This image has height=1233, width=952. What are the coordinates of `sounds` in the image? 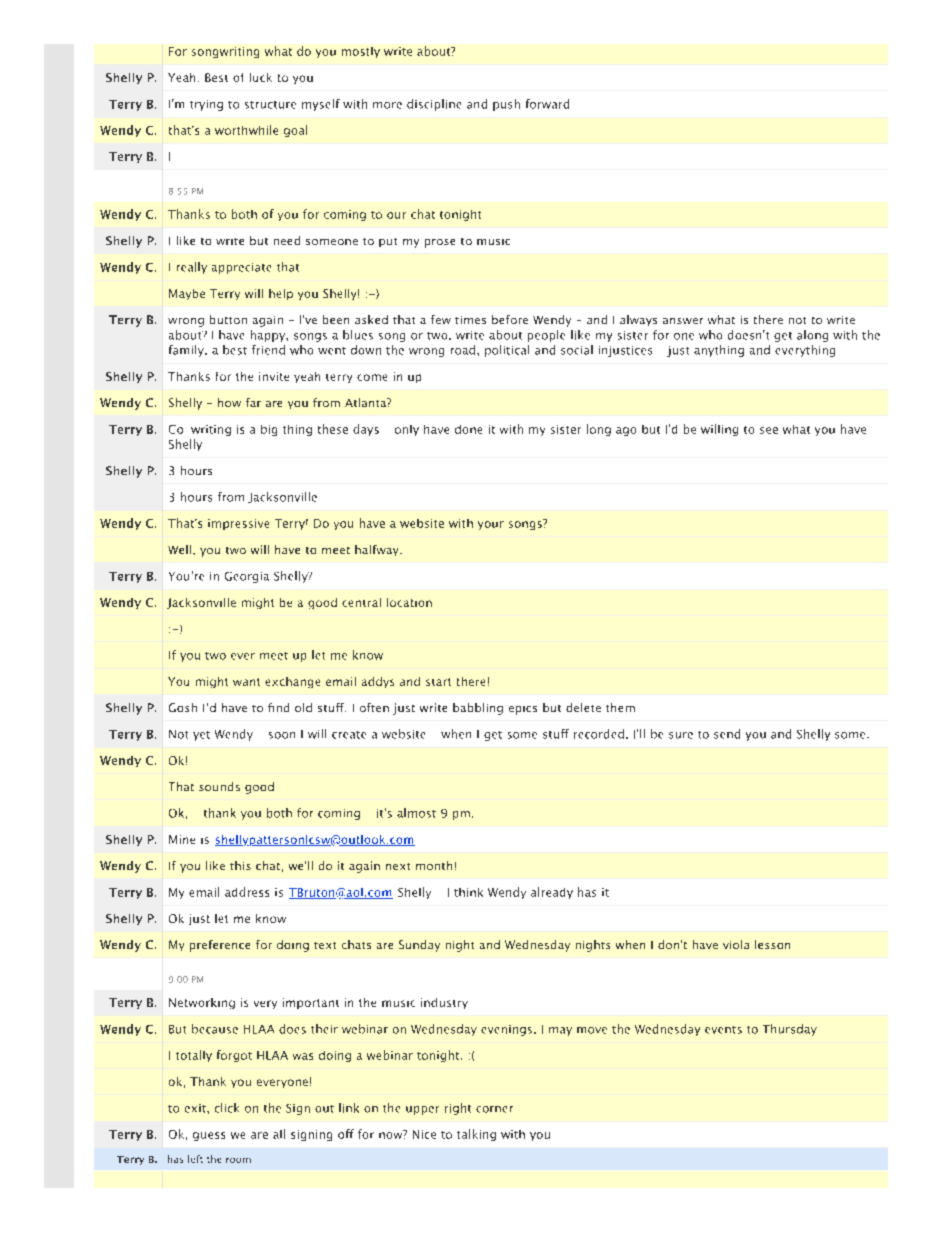 It's located at (219, 786).
